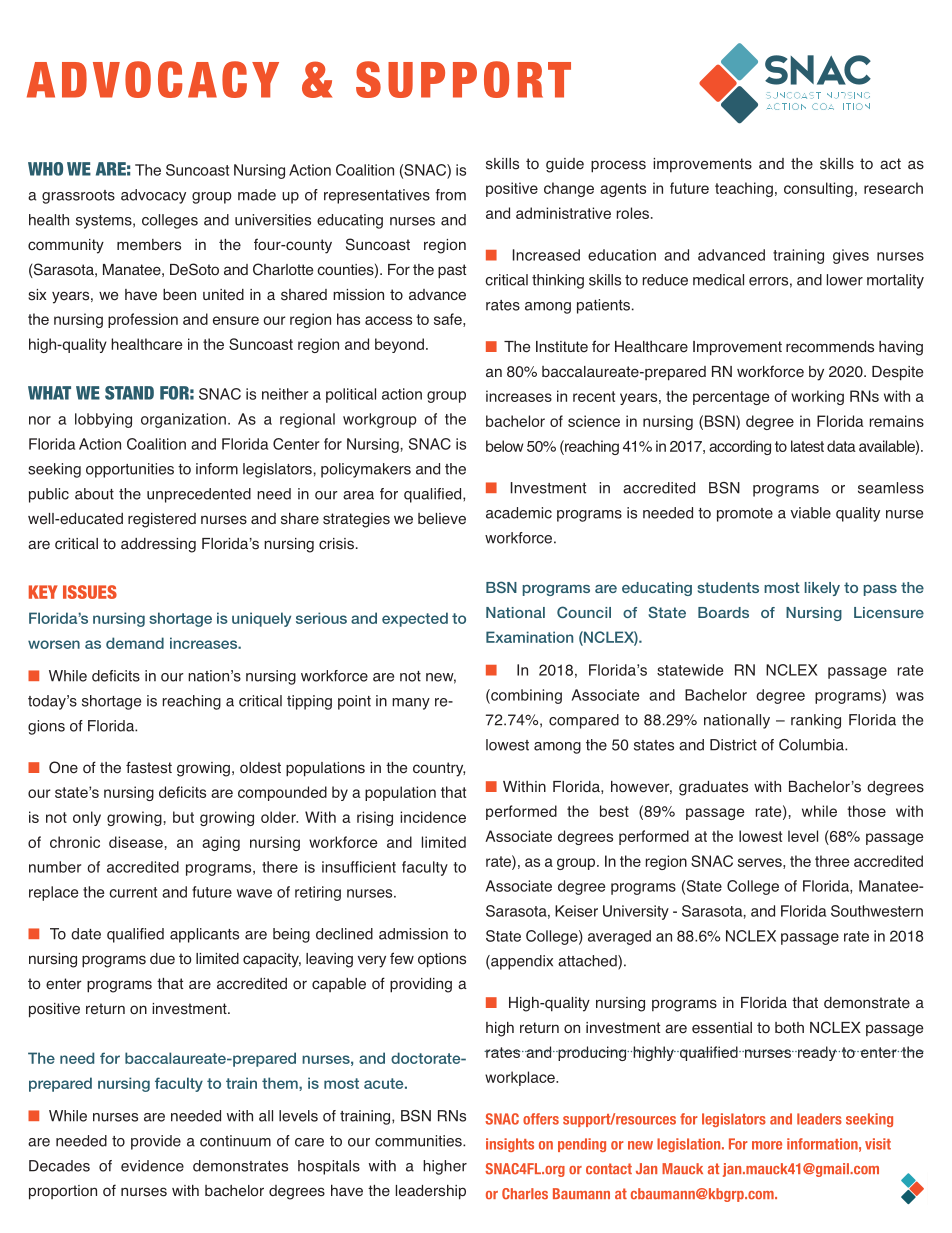  I want to click on Columbia, so click(812, 745).
